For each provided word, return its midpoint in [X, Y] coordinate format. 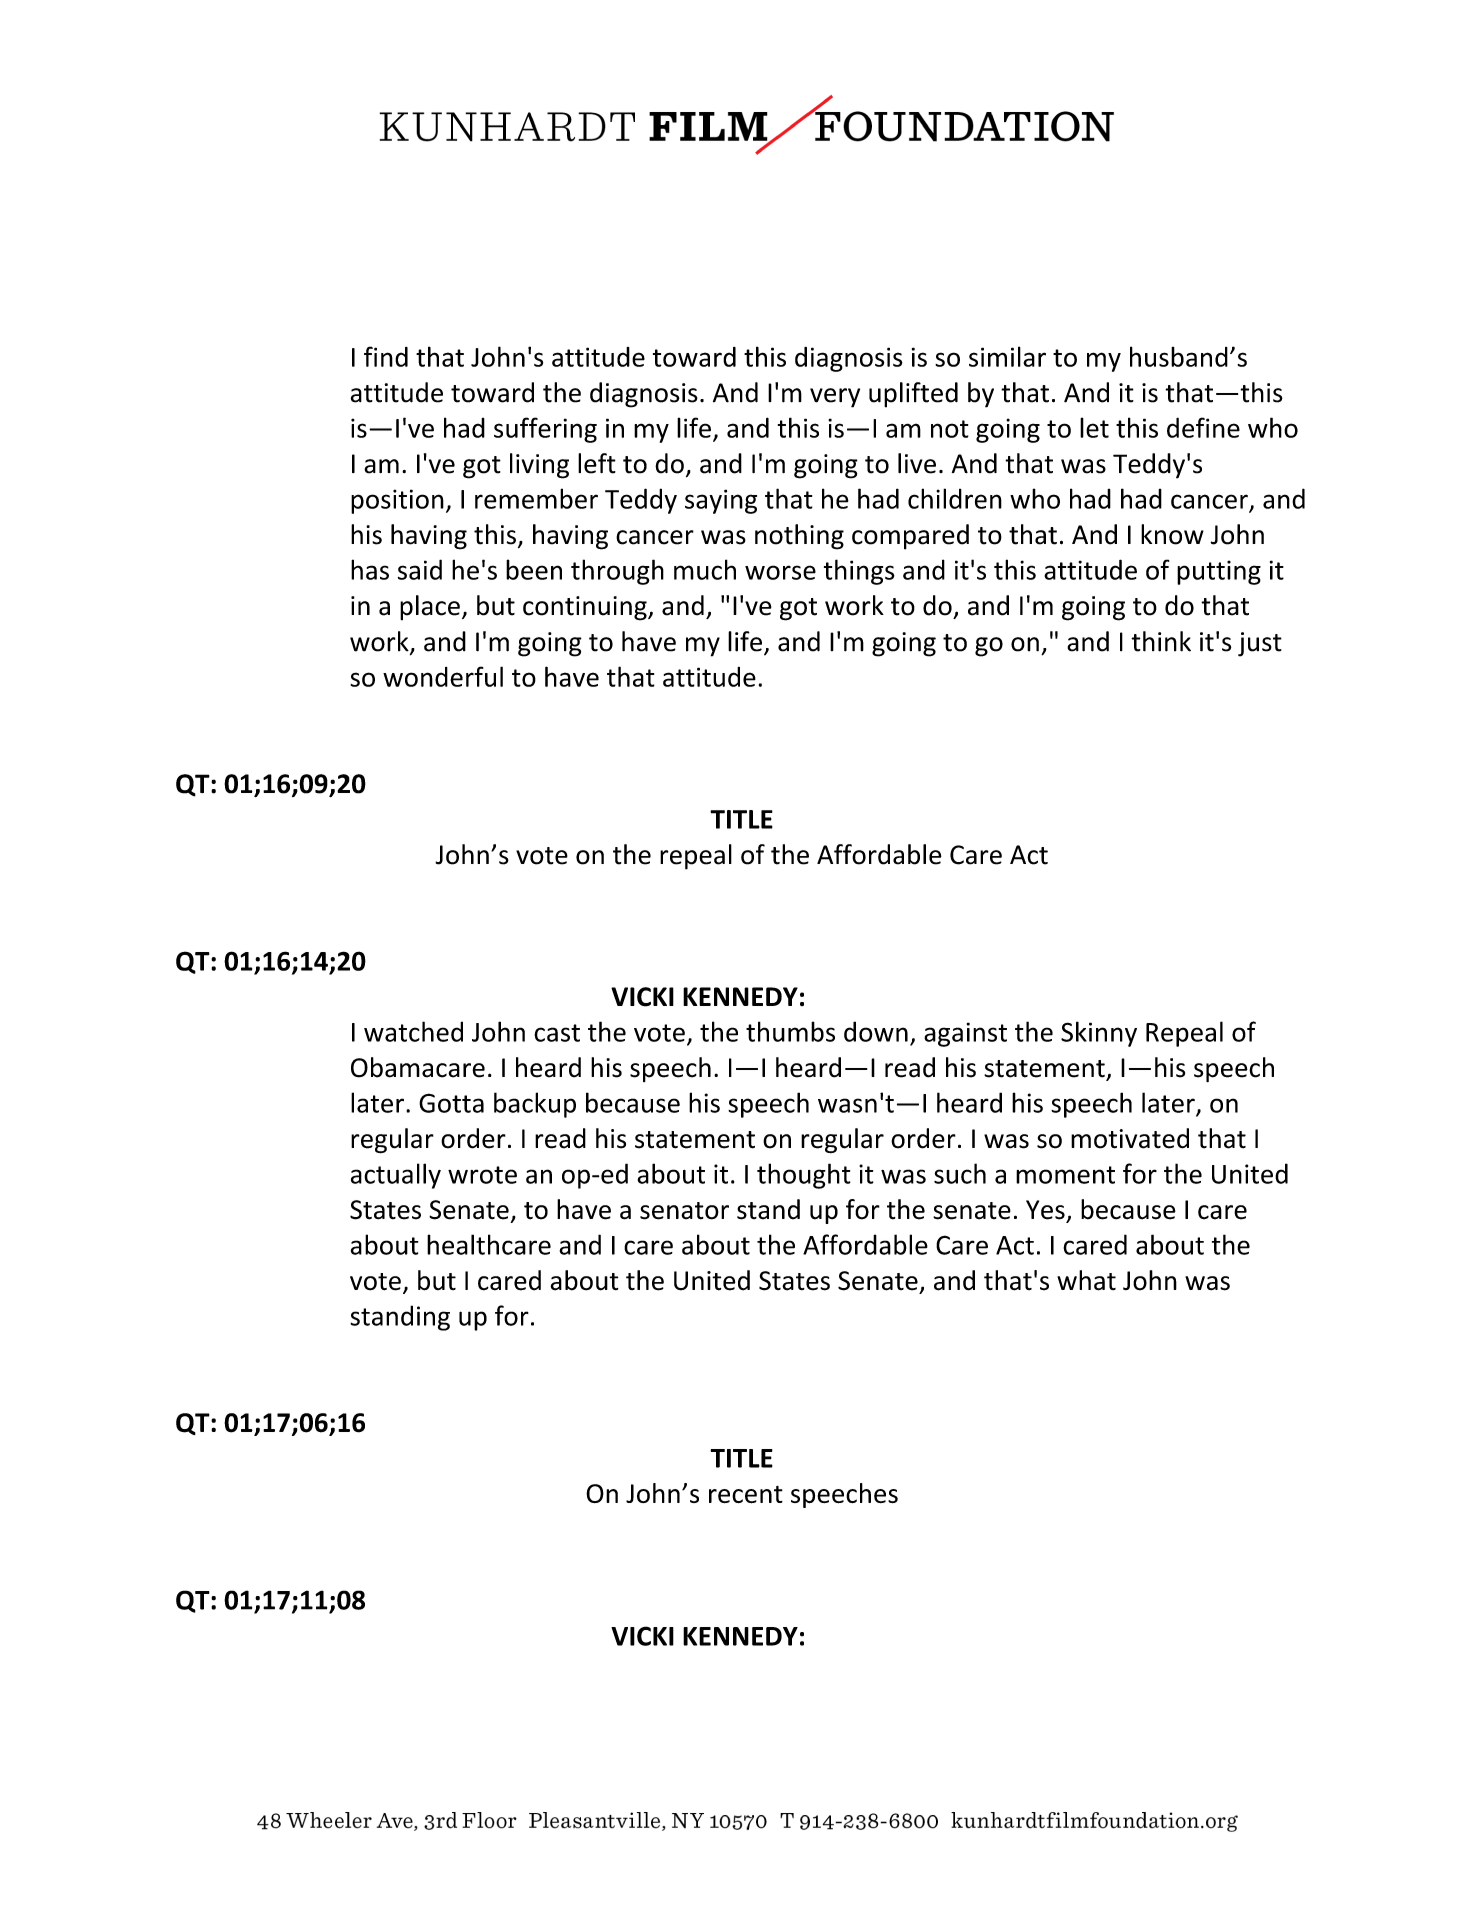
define [1203, 427]
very [835, 398]
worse [780, 572]
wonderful [443, 676]
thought [804, 1176]
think [1161, 641]
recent [746, 1495]
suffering [545, 430]
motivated [1130, 1138]
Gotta [451, 1103]
